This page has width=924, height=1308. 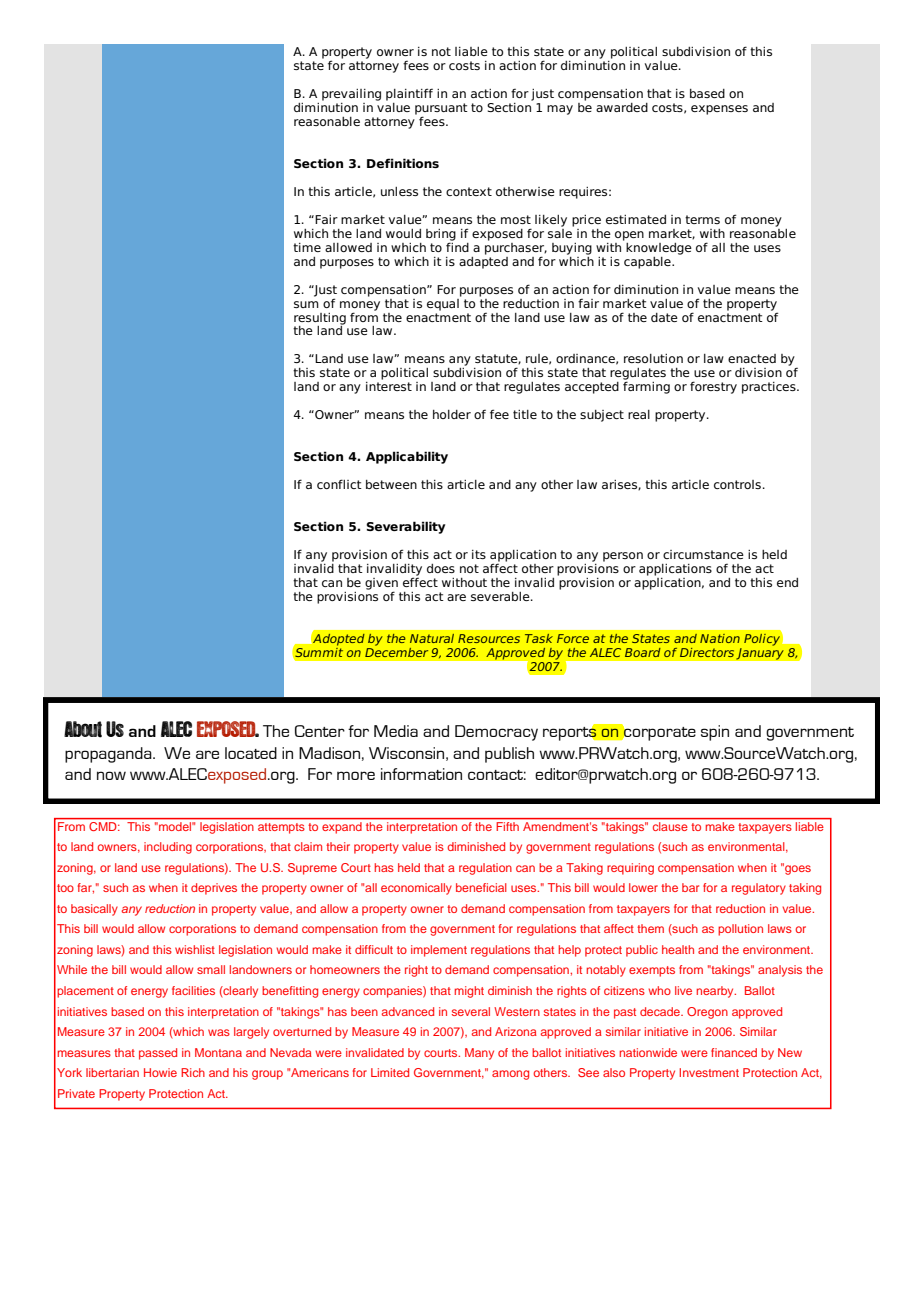 What do you see at coordinates (719, 110) in the page?
I see `expenses` at bounding box center [719, 110].
